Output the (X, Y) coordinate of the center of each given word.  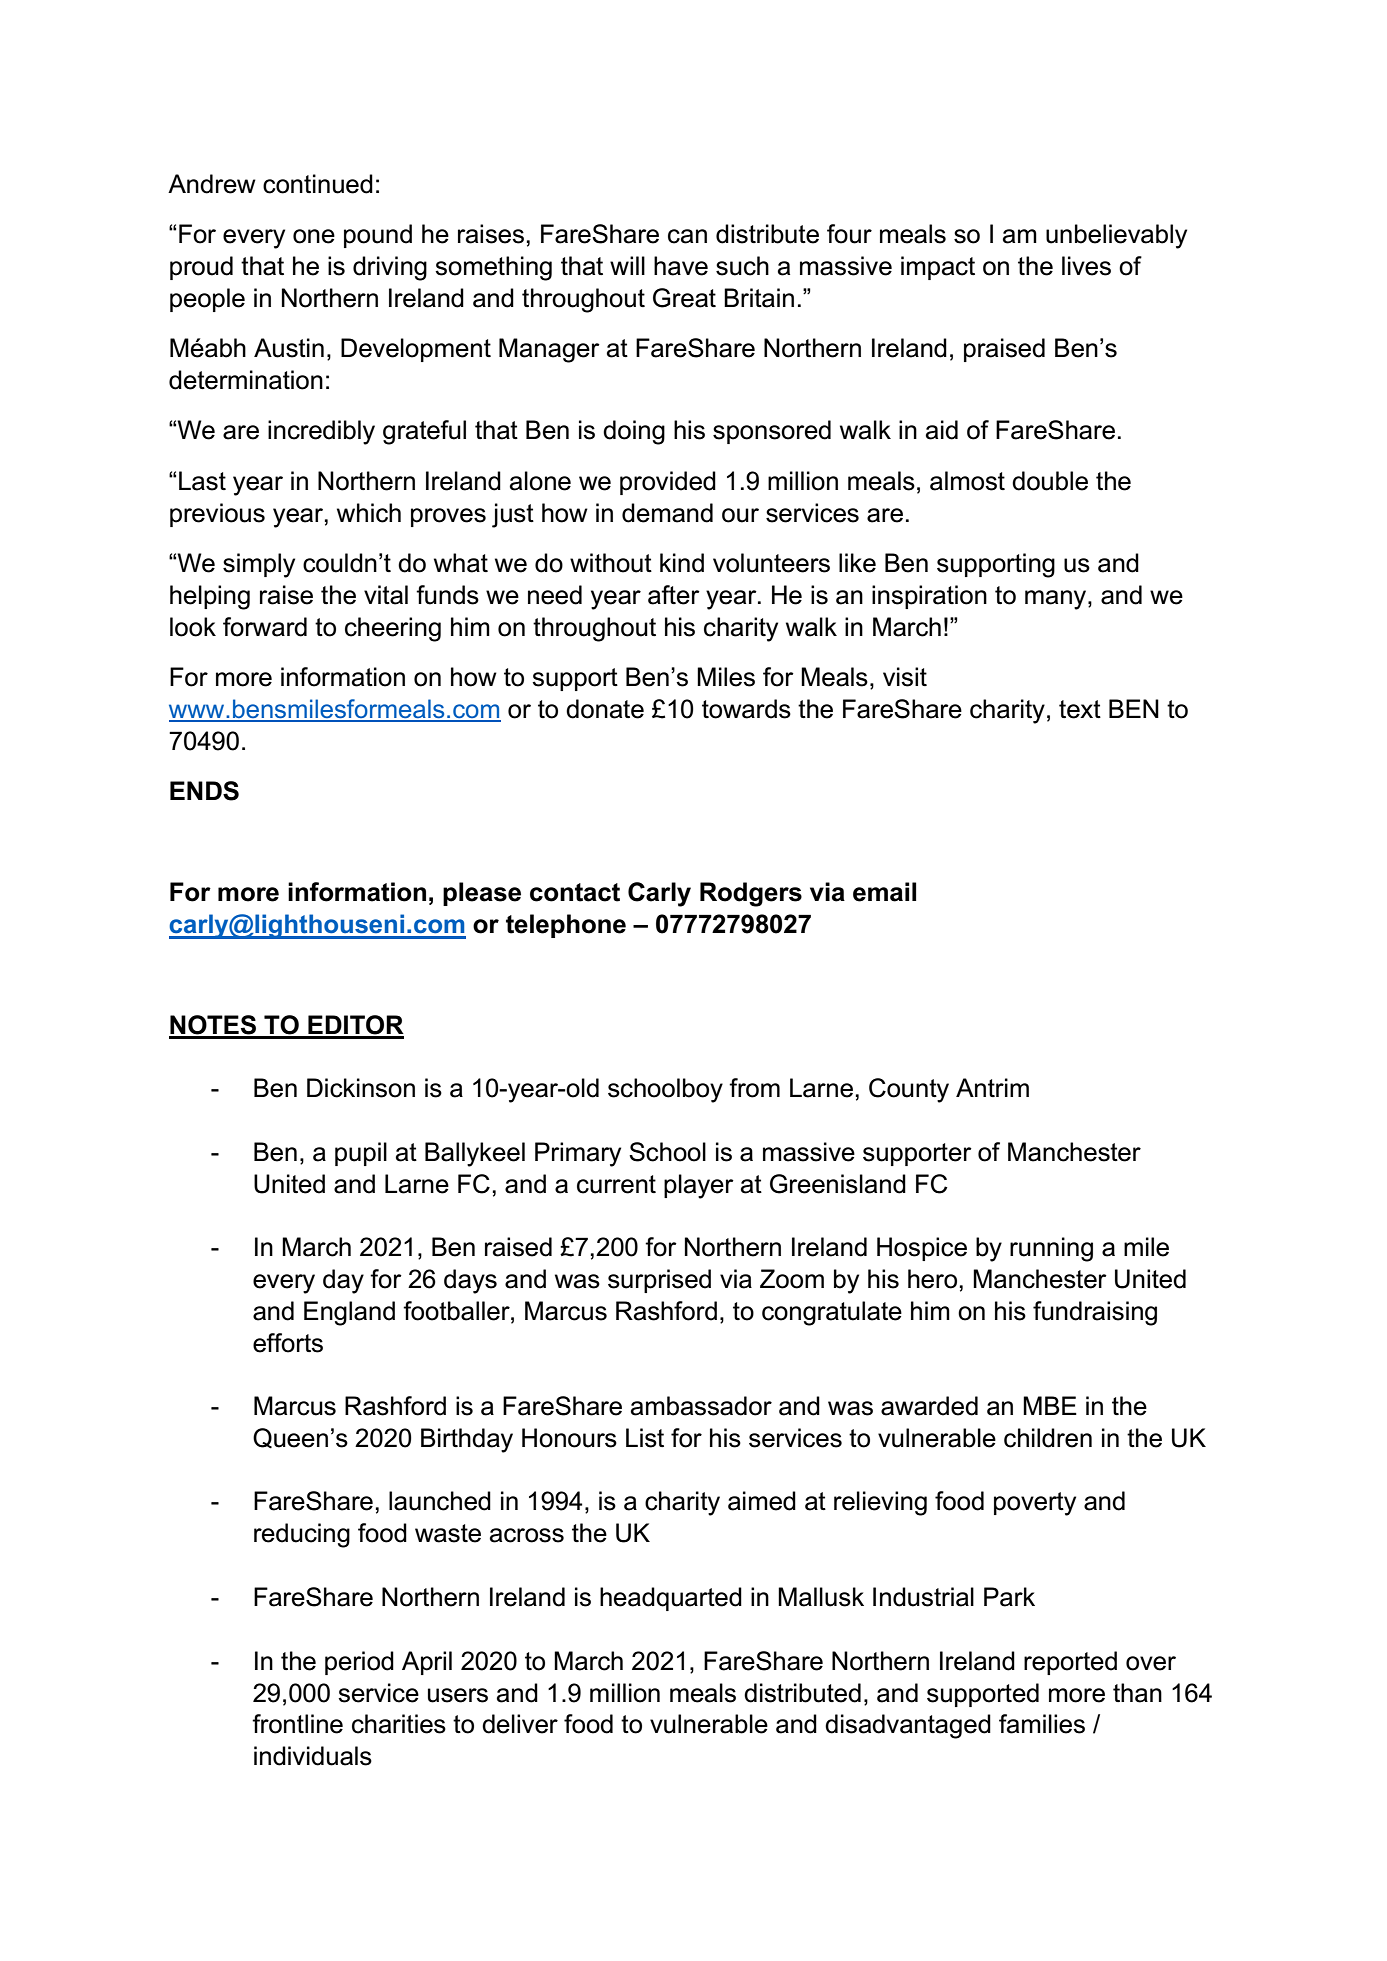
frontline (297, 1724)
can (687, 236)
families (1042, 1724)
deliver (520, 1724)
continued (318, 184)
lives (1086, 266)
